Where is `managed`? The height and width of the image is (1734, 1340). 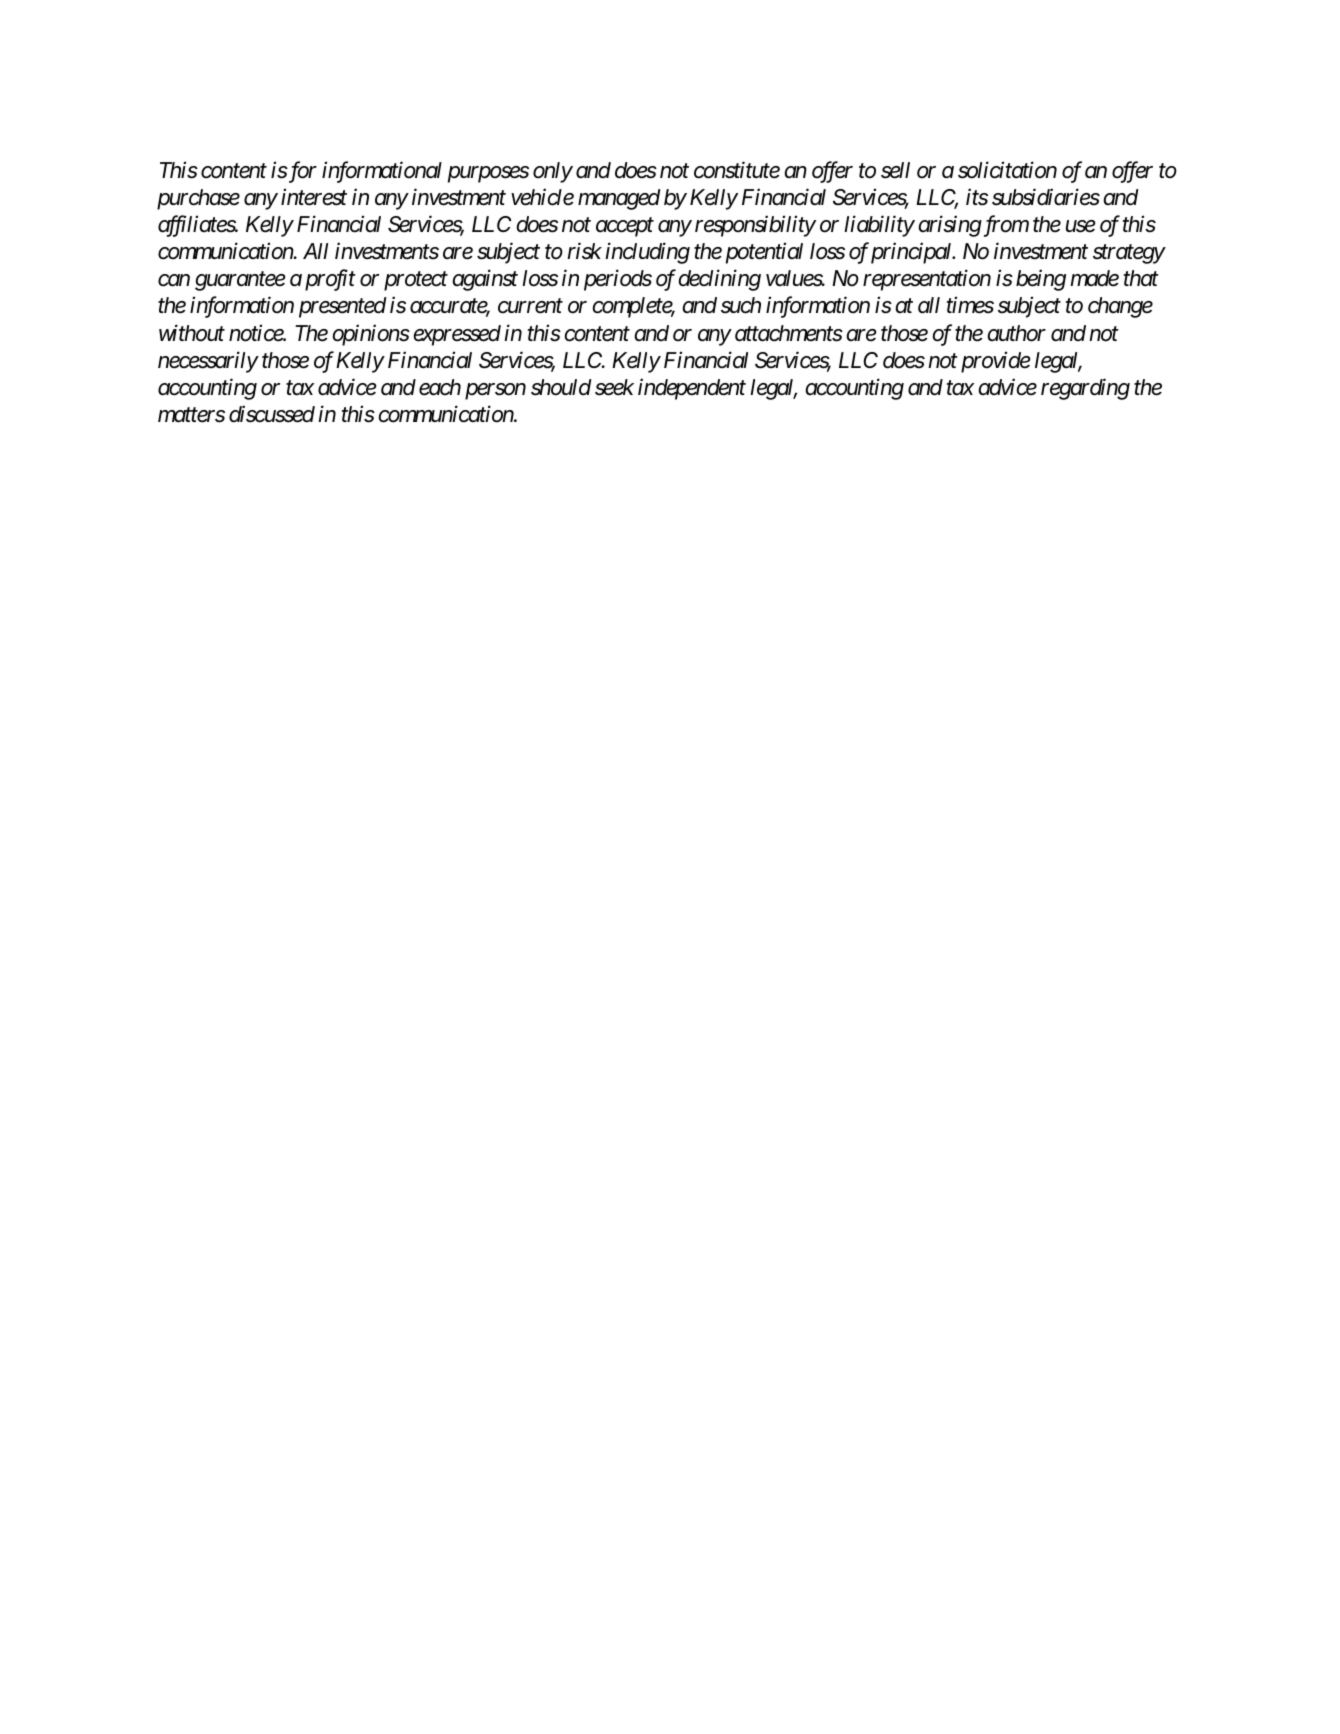
managed is located at coordinates (619, 199).
